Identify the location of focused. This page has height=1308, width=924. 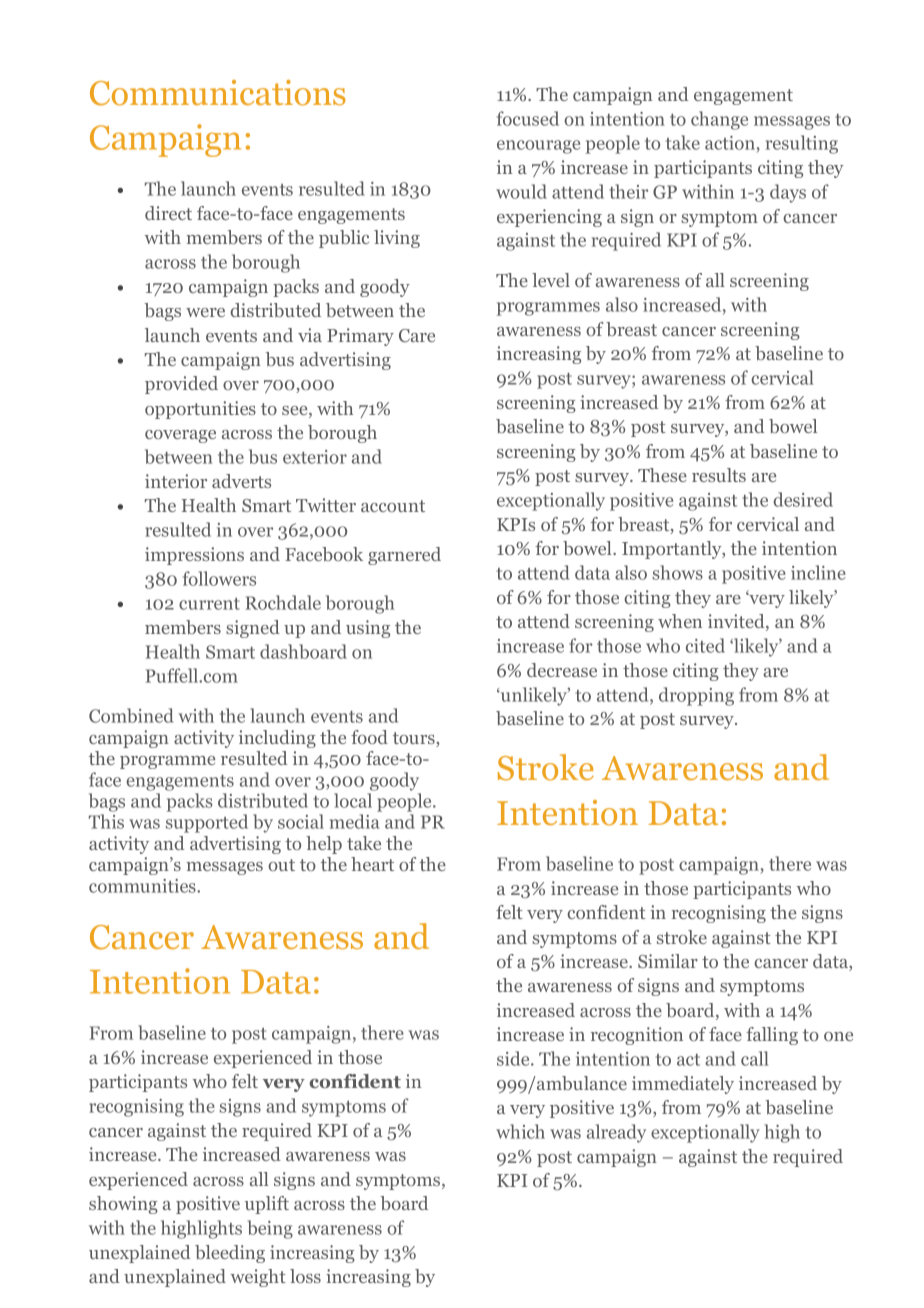
(528, 118).
